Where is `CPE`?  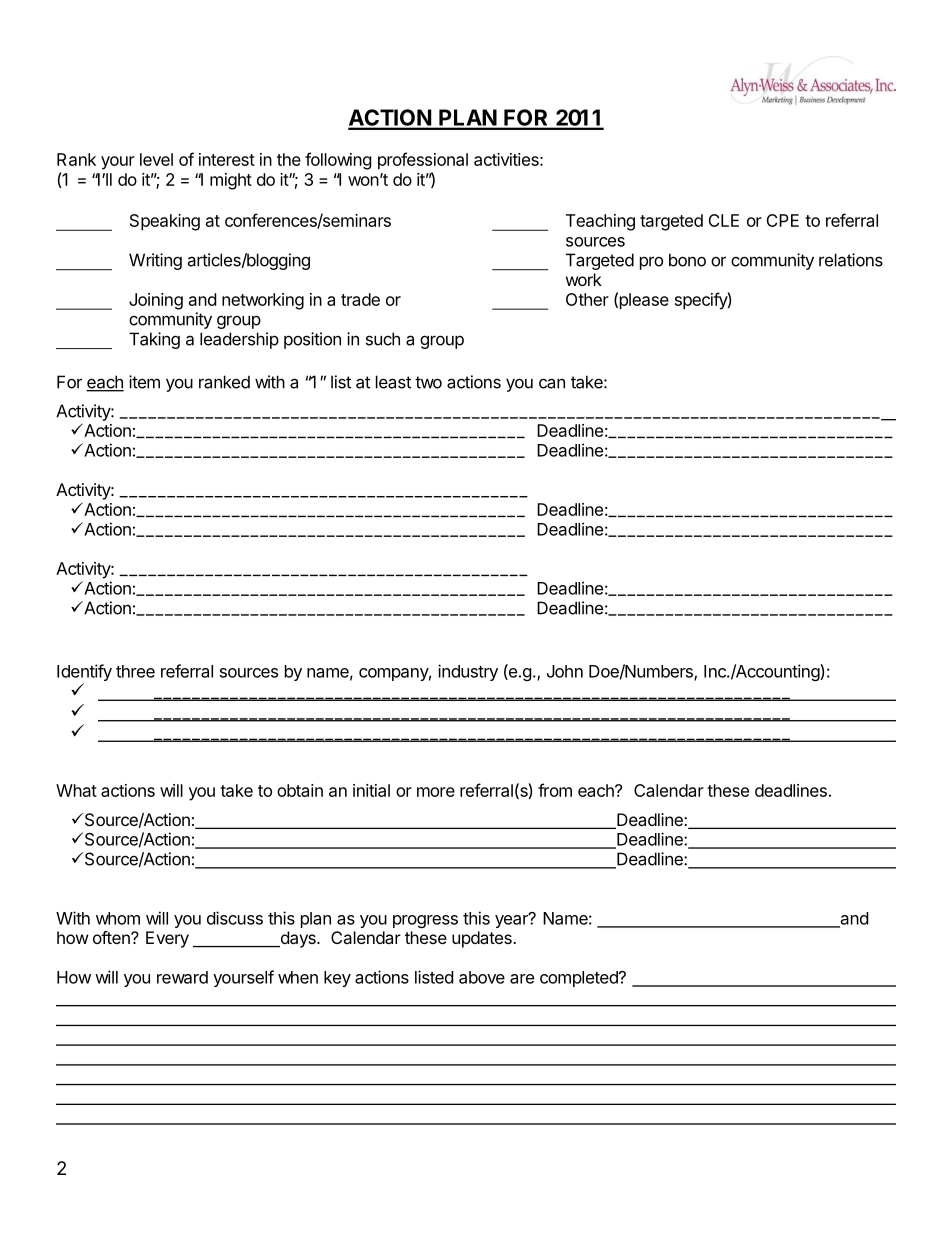 CPE is located at coordinates (782, 220).
